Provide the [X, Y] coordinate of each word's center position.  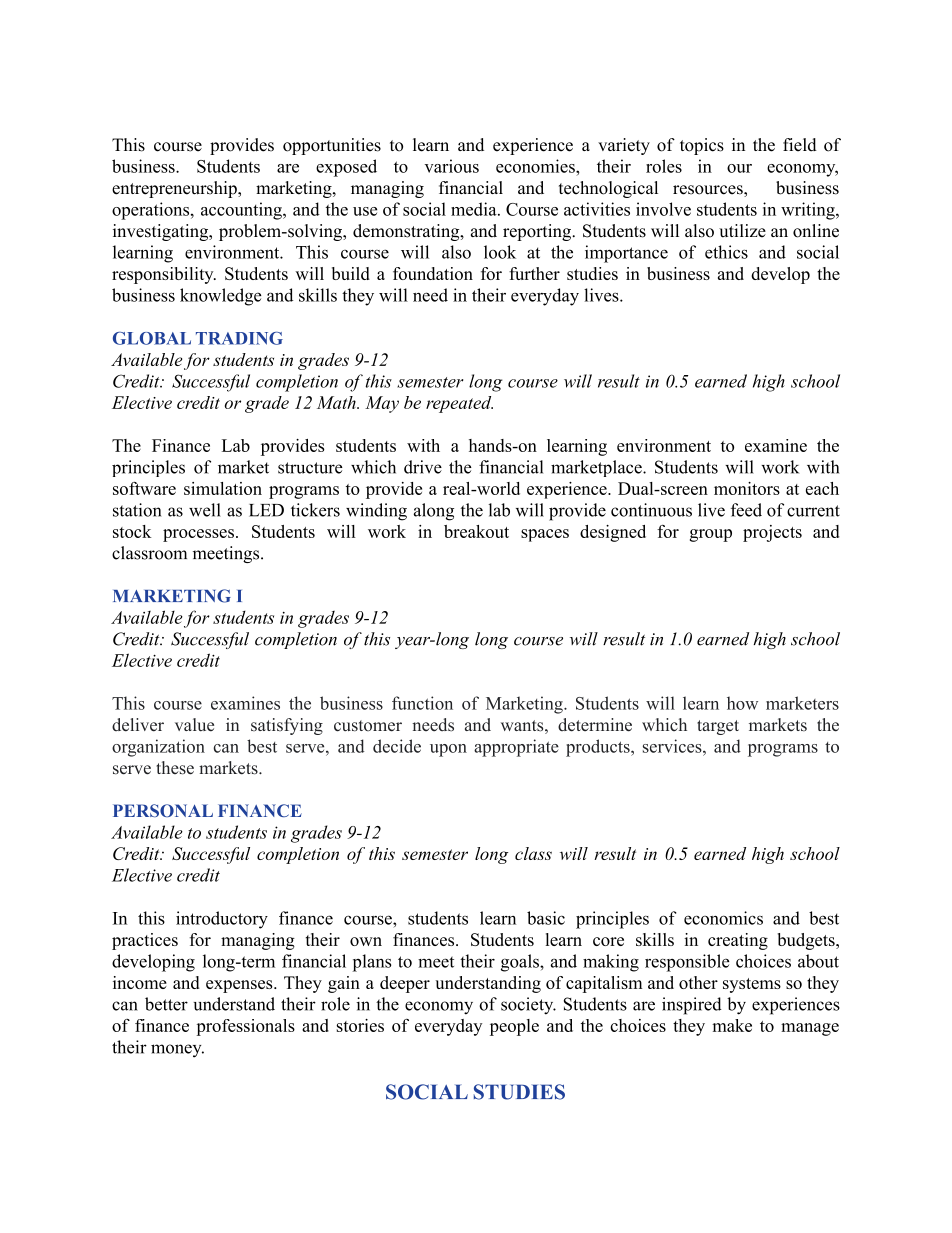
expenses [240, 986]
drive [423, 467]
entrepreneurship [175, 189]
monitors [747, 488]
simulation [223, 488]
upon [448, 750]
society [528, 1006]
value [194, 725]
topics [702, 146]
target [718, 727]
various [452, 166]
